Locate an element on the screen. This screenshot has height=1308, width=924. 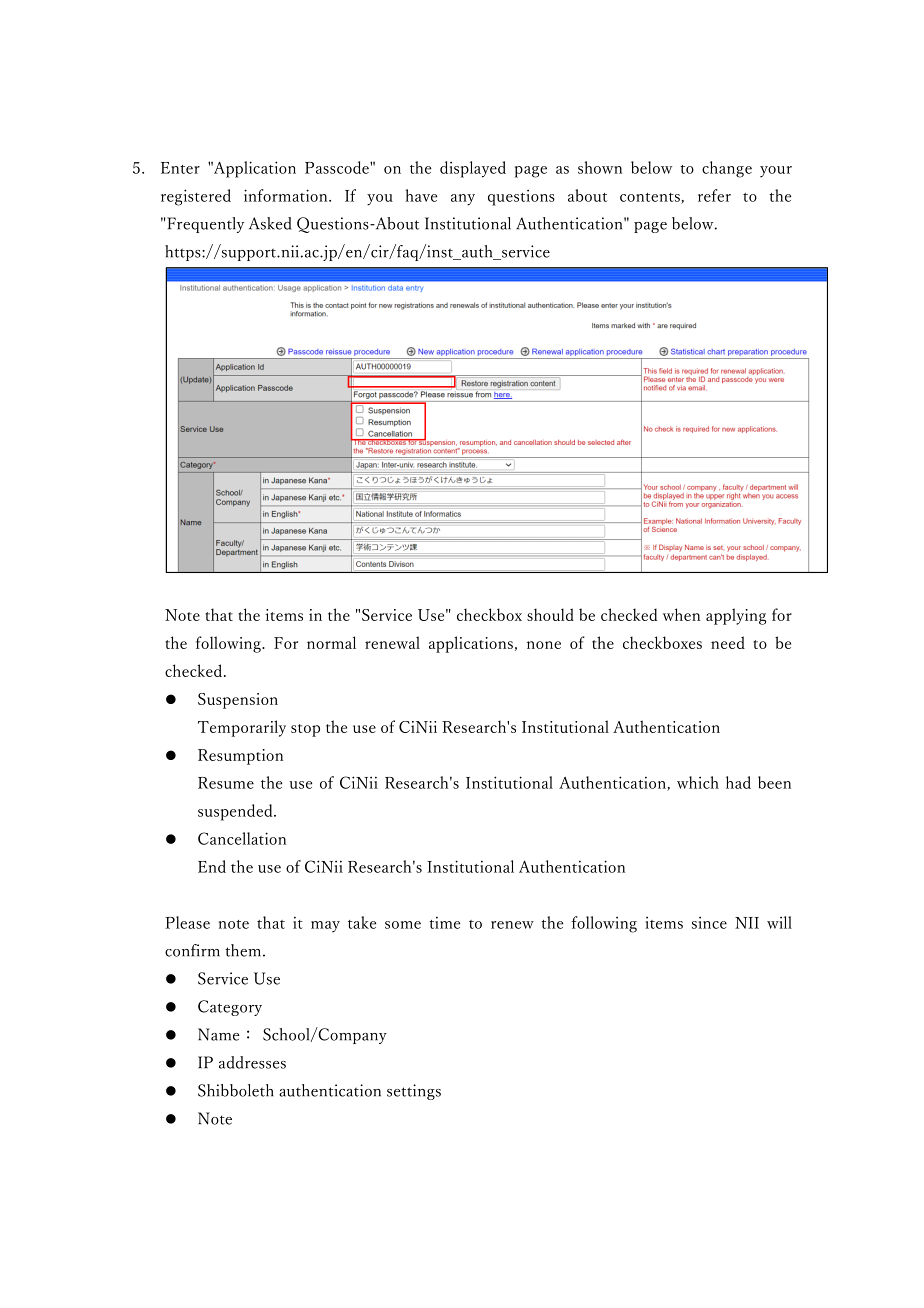
refer is located at coordinates (714, 195).
